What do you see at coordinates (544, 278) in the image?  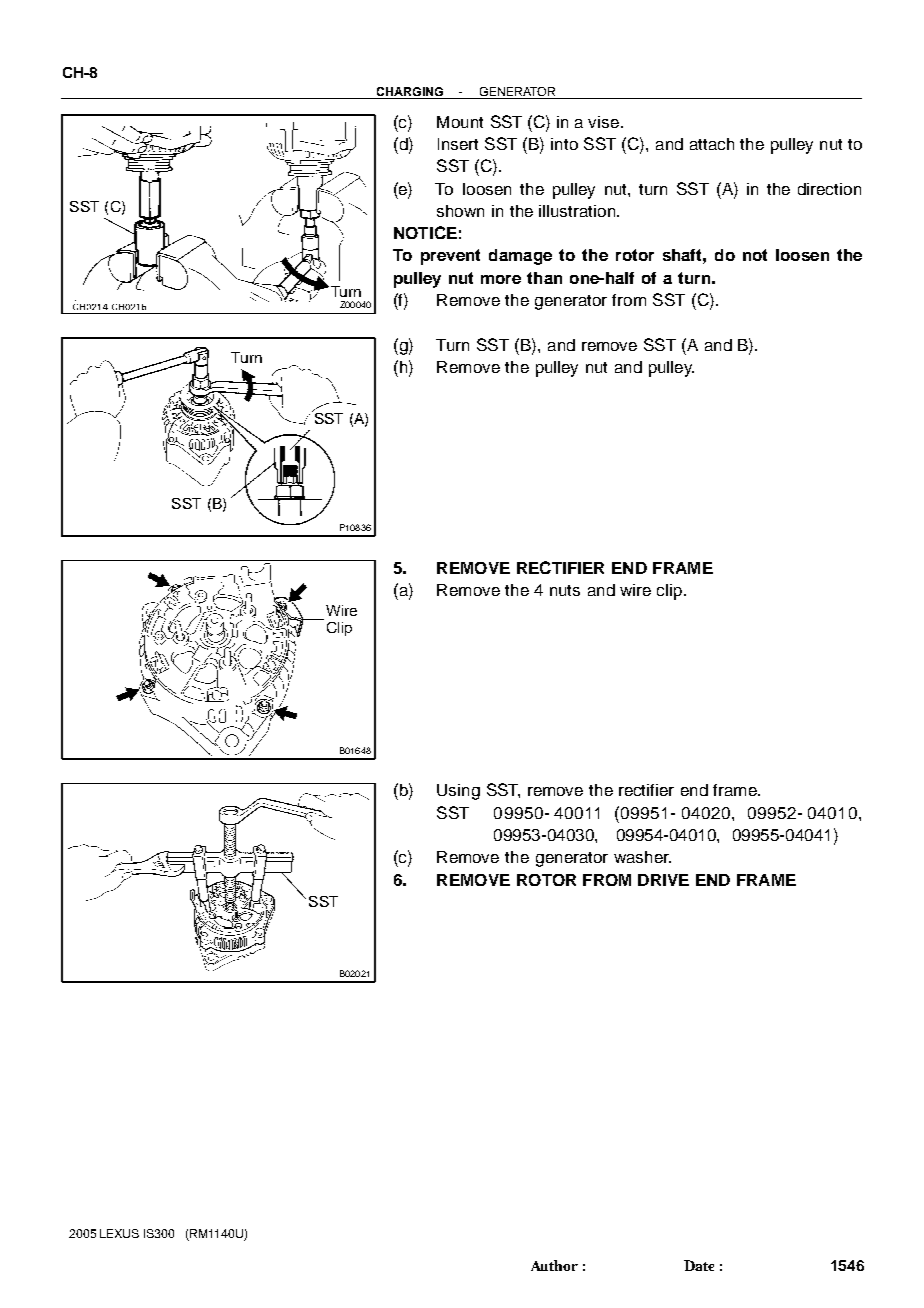 I see `than` at bounding box center [544, 278].
